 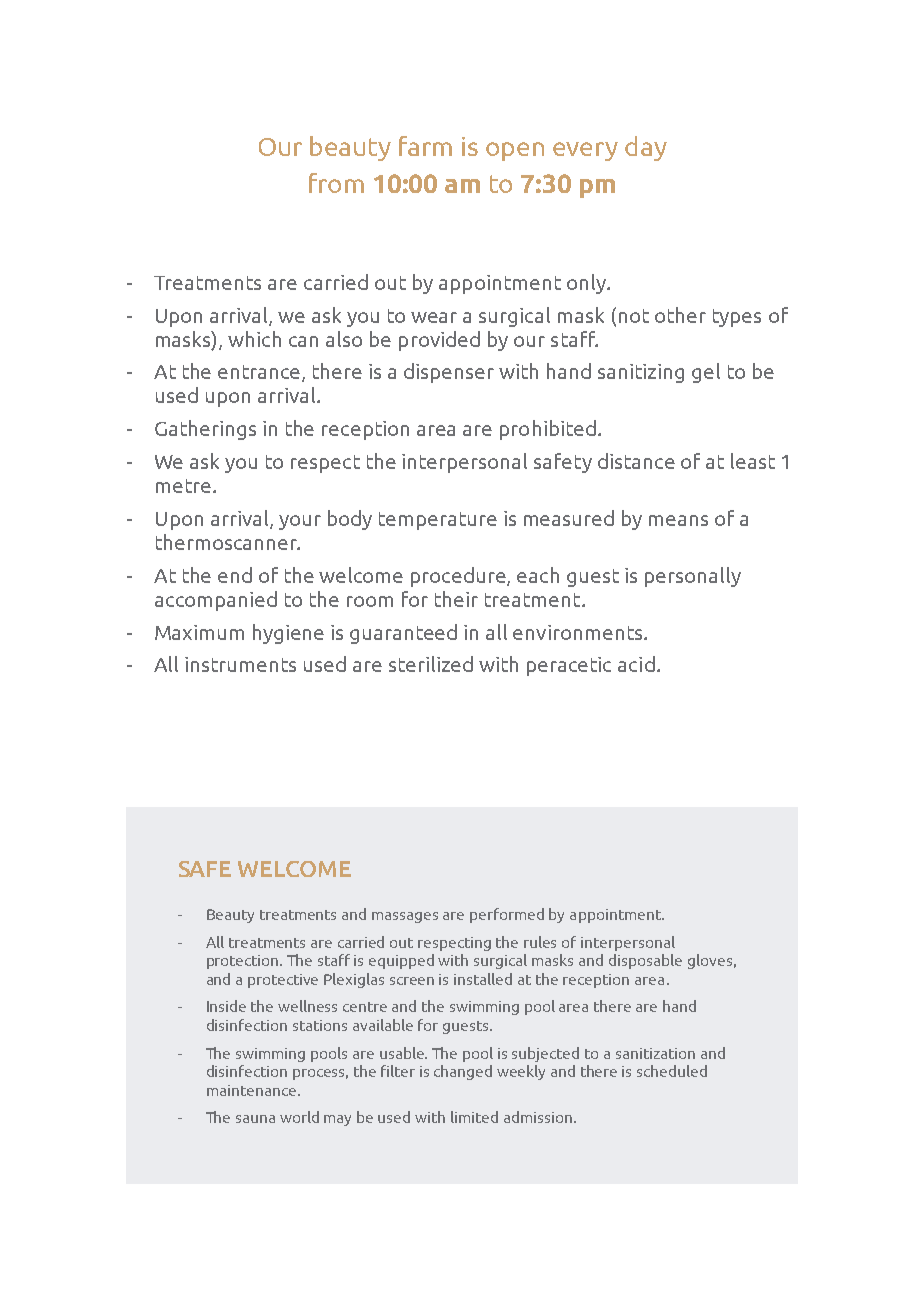 What do you see at coordinates (678, 520) in the screenshot?
I see `means` at bounding box center [678, 520].
